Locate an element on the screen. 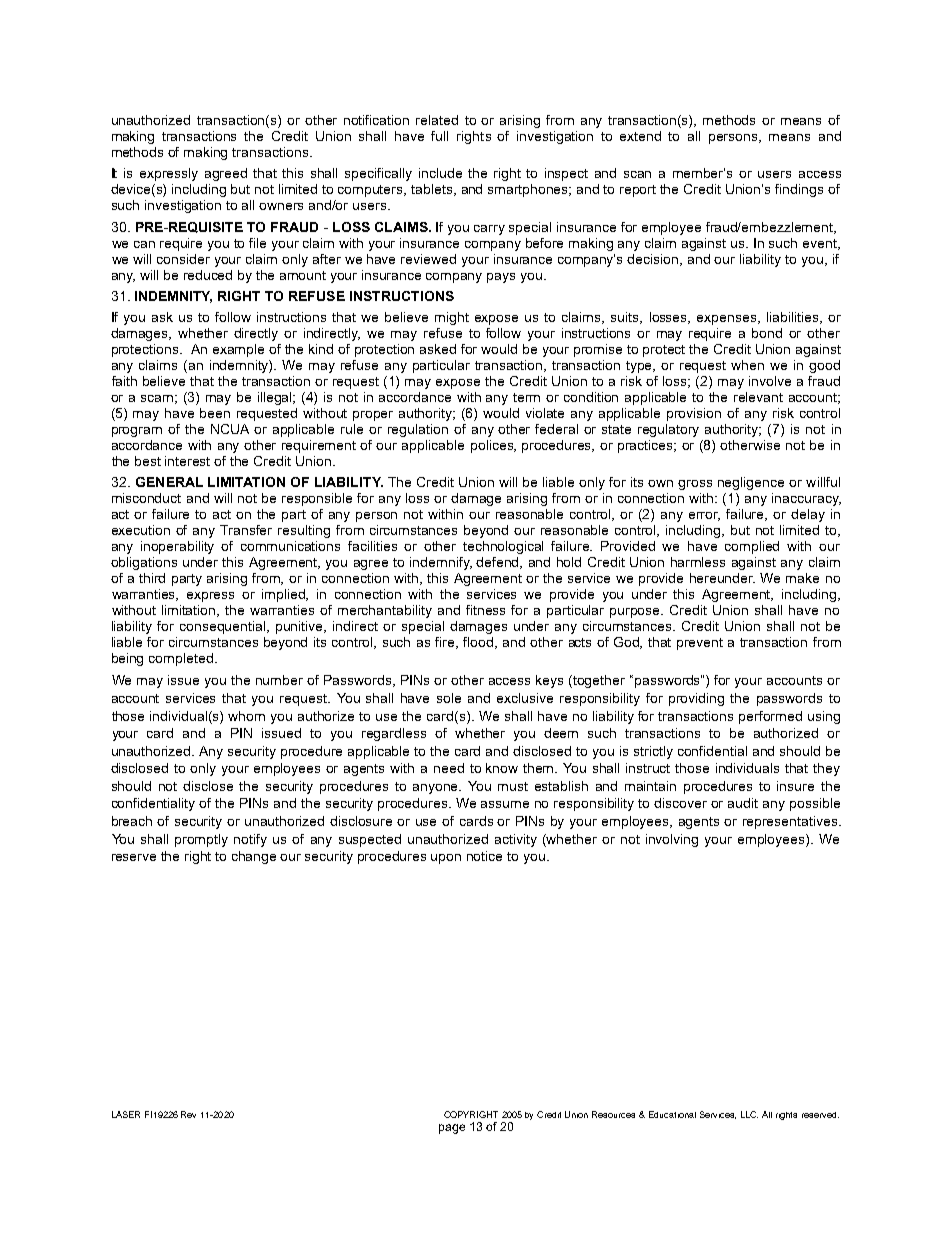  findings is located at coordinates (799, 190).
